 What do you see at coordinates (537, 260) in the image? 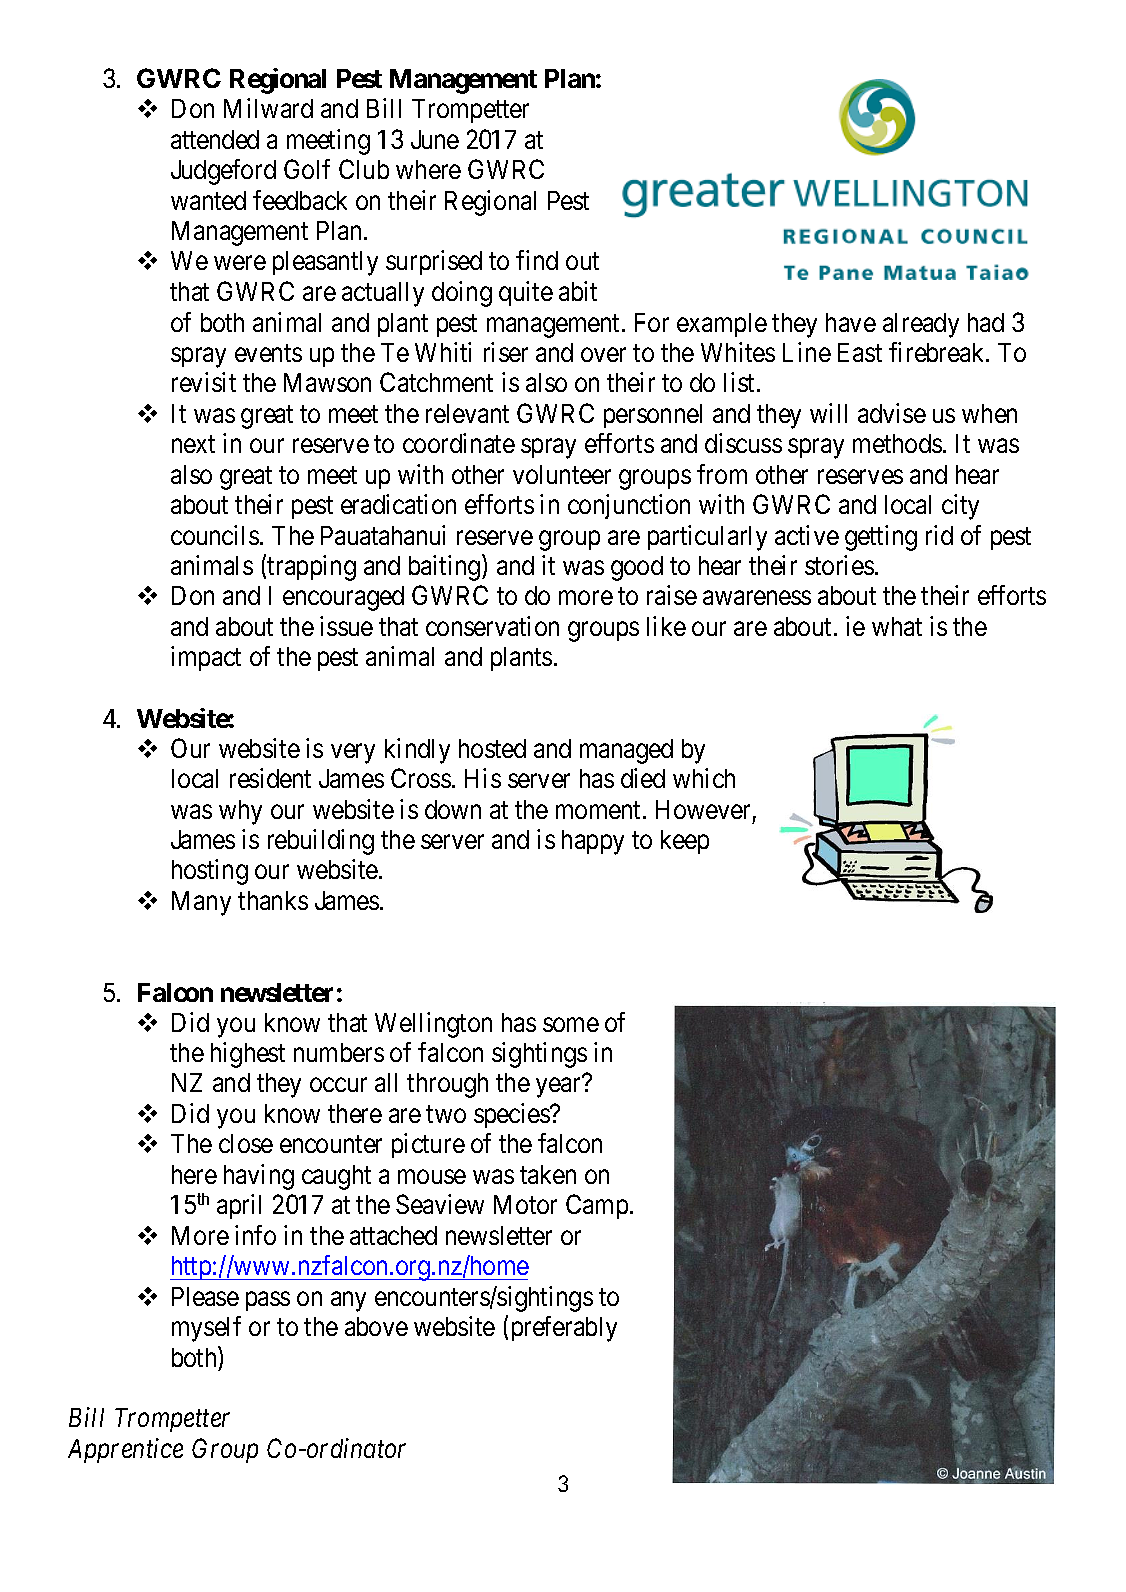
I see `find` at bounding box center [537, 260].
